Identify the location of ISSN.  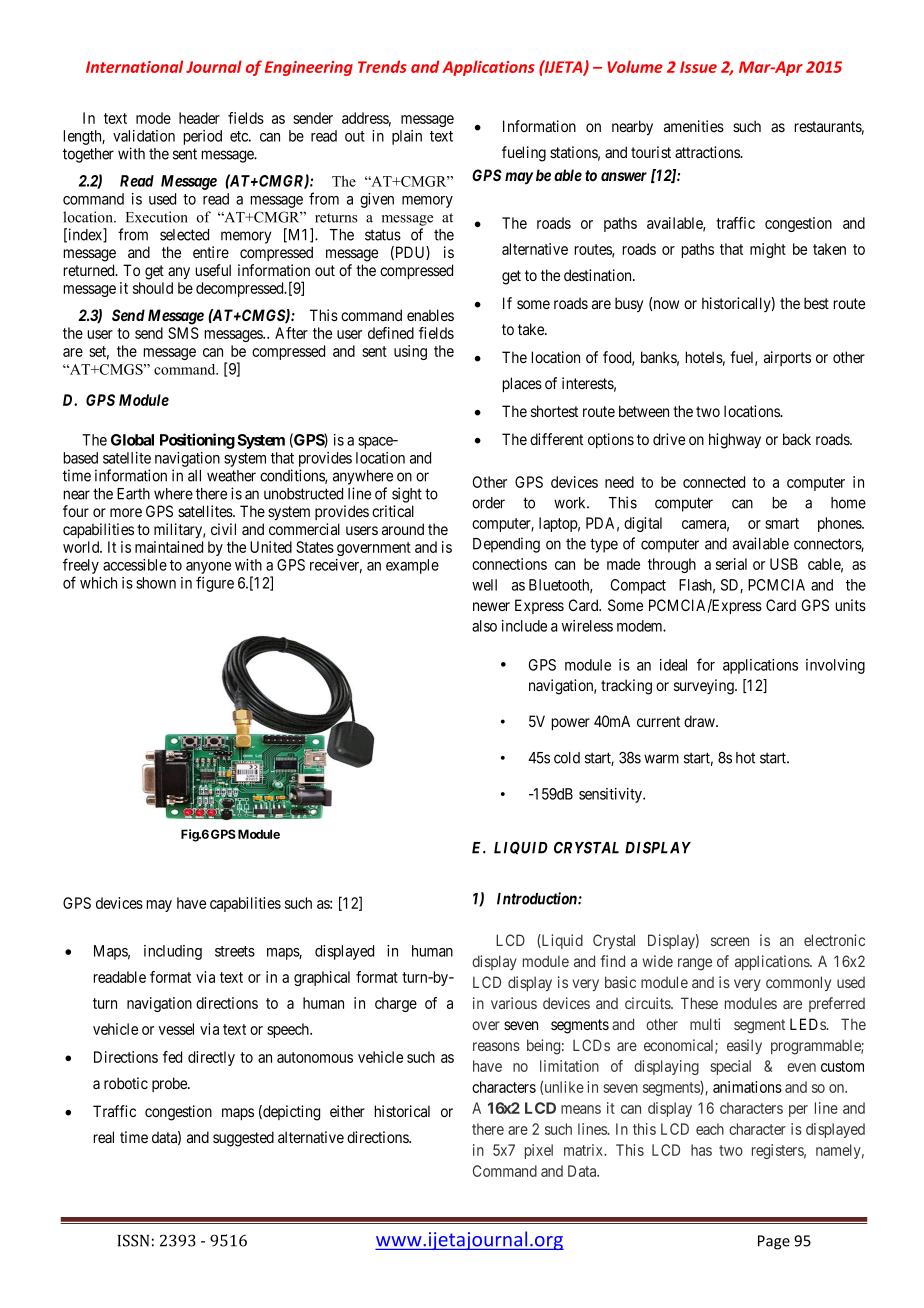
(133, 1240).
